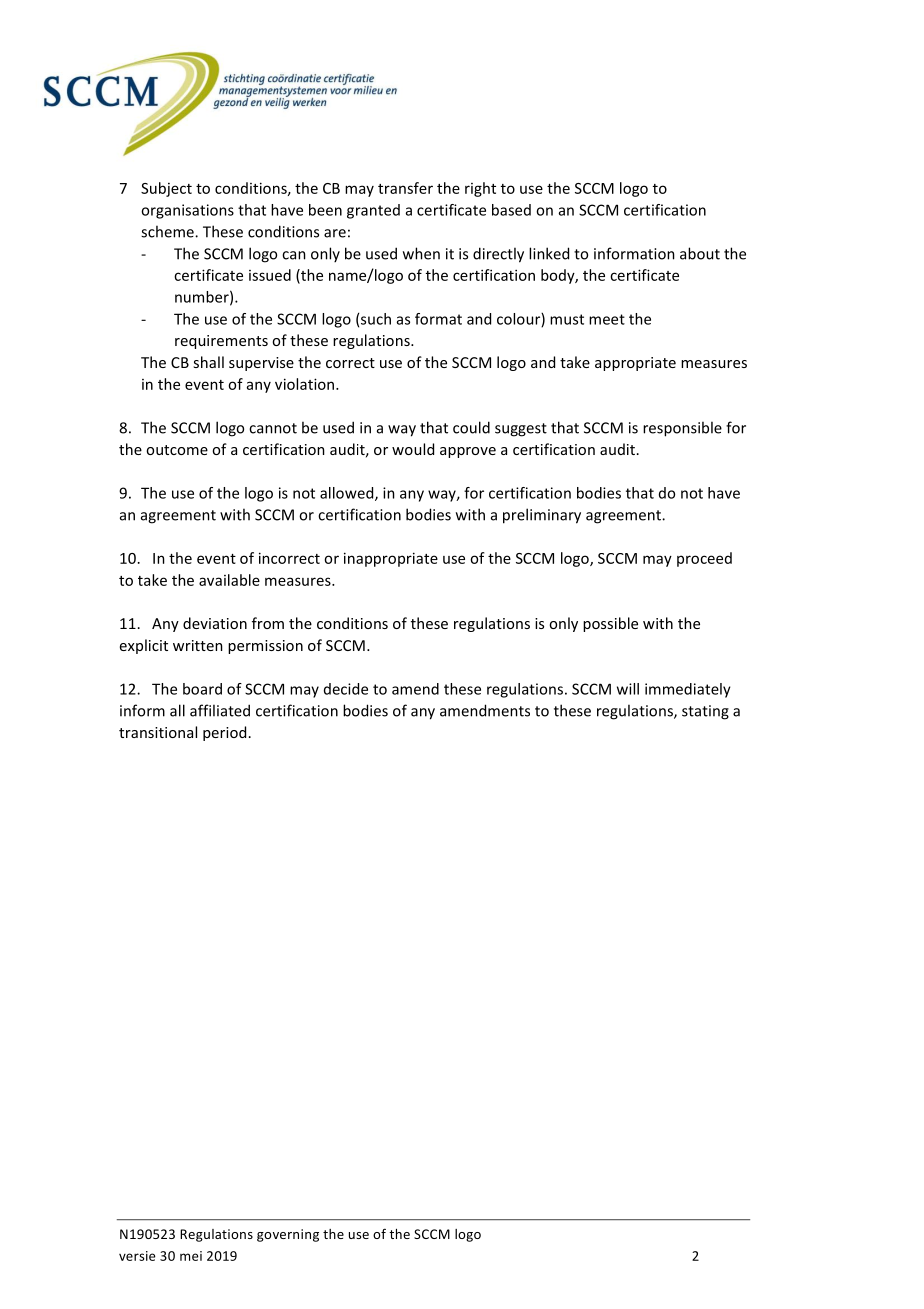 Image resolution: width=924 pixels, height=1309 pixels. Describe the element at coordinates (224, 733) in the page. I see `period` at that location.
